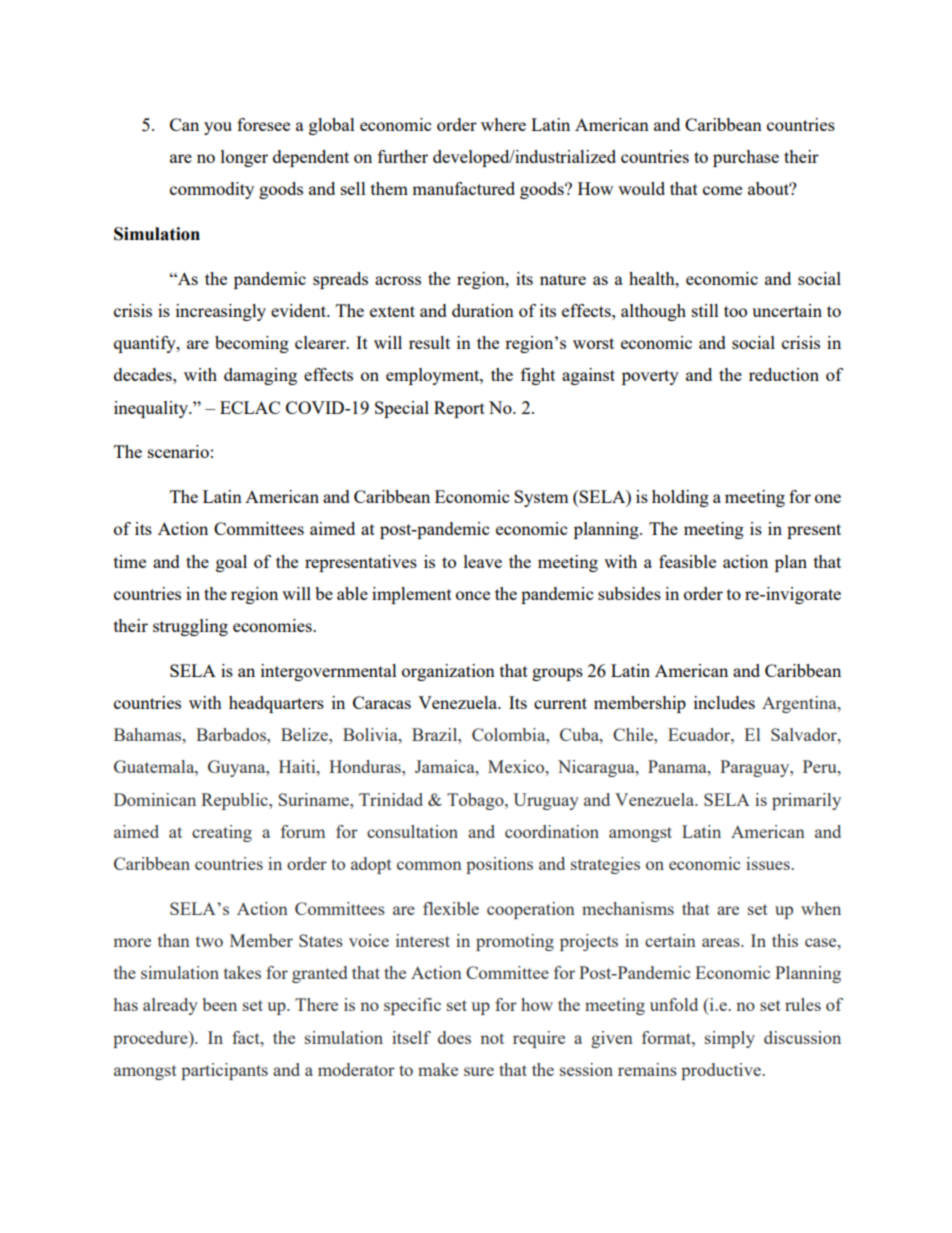  I want to click on where, so click(503, 124).
